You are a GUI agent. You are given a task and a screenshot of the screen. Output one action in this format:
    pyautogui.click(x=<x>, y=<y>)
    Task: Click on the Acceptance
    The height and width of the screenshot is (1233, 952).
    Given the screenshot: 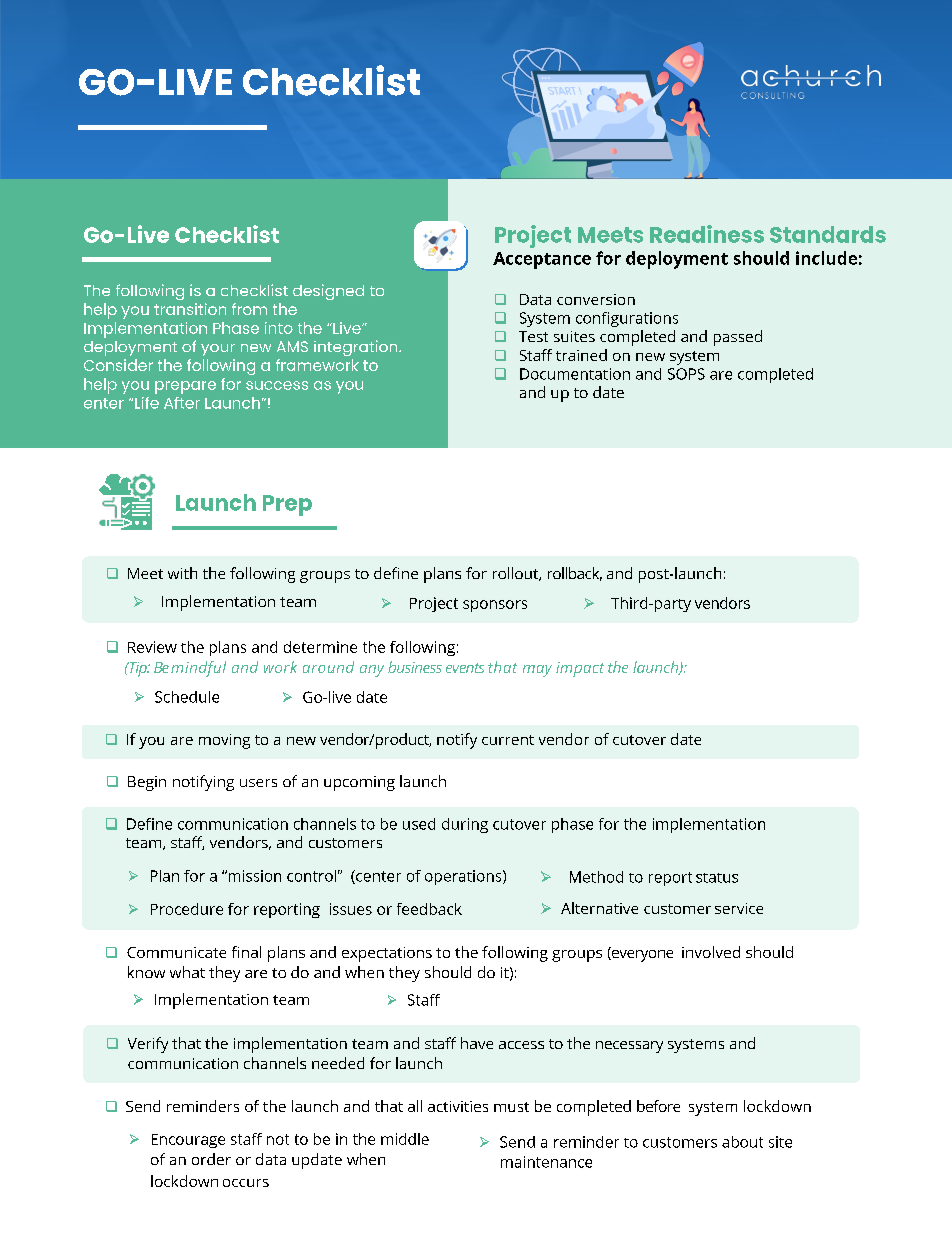 What is the action you would take?
    pyautogui.click(x=542, y=260)
